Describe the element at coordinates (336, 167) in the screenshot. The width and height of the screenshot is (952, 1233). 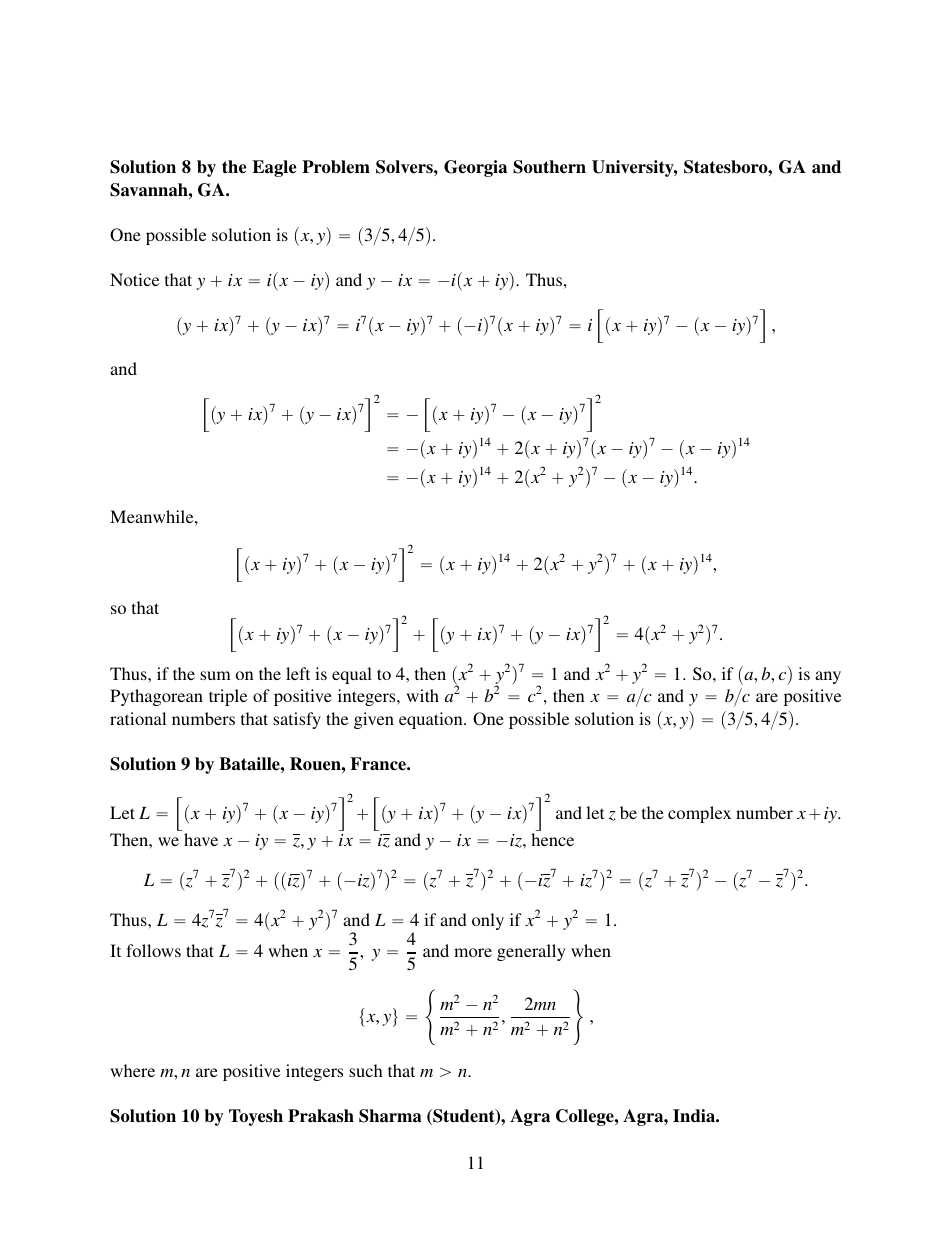
I see `Problem` at that location.
